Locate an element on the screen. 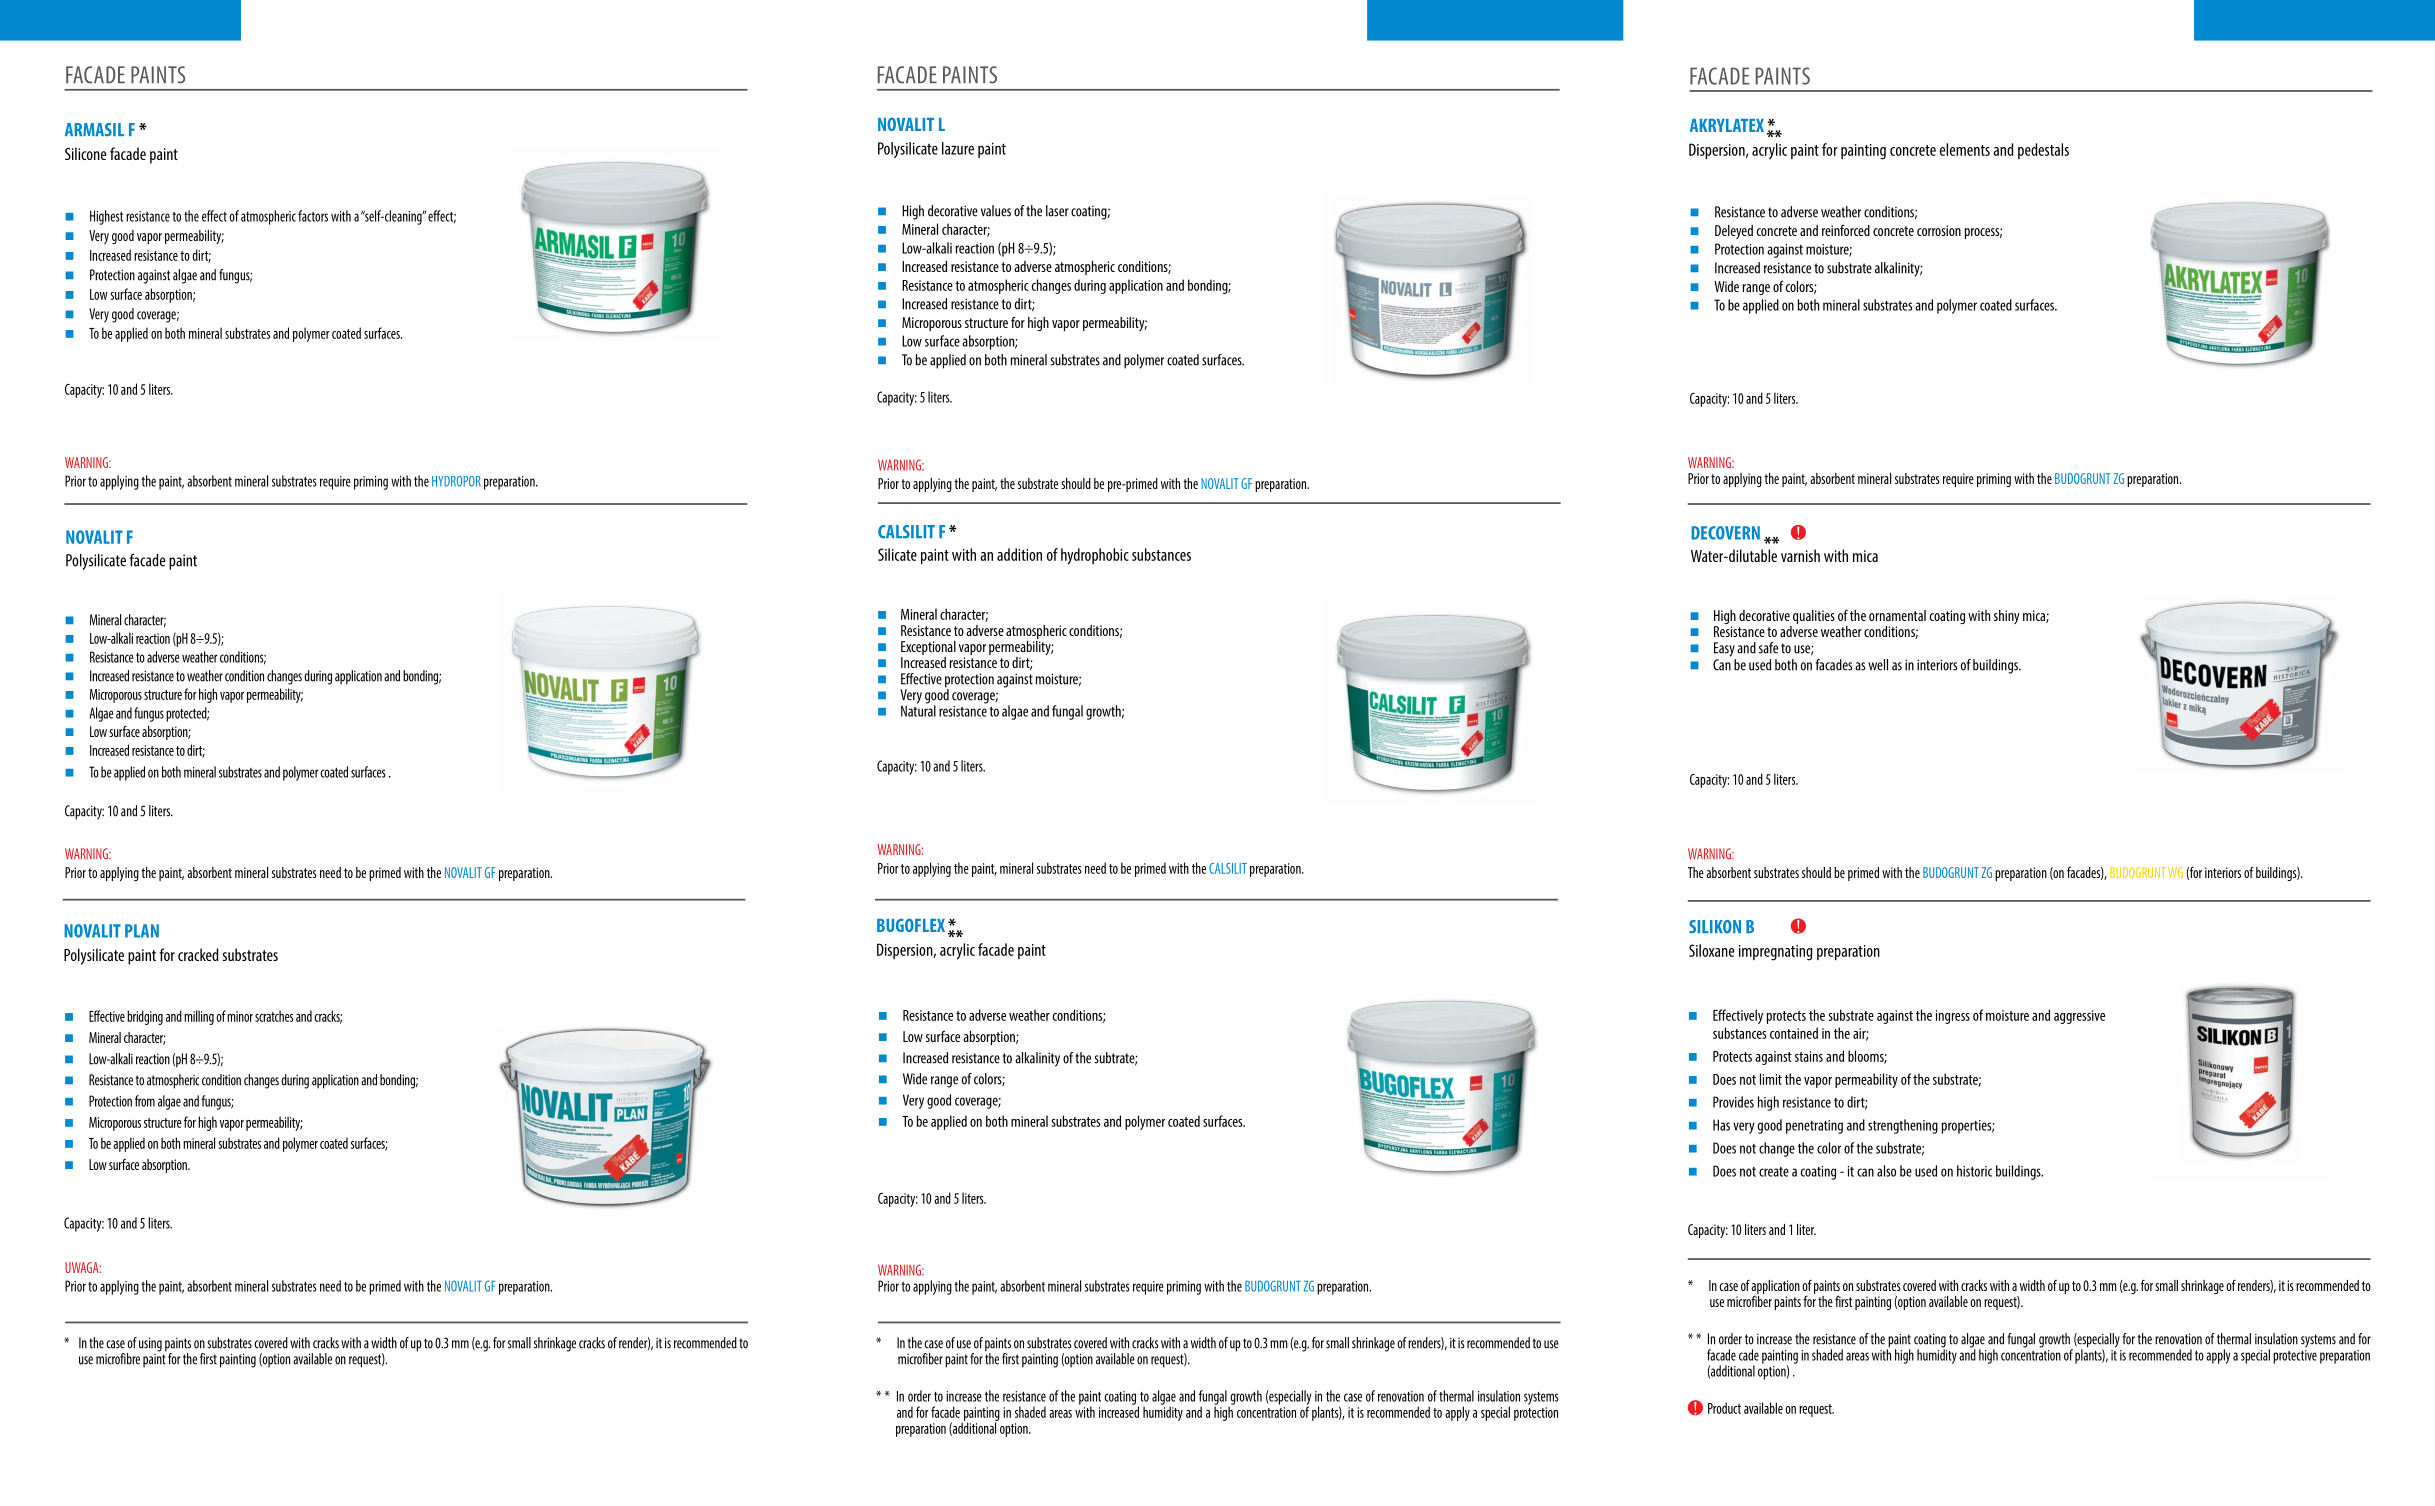  well is located at coordinates (1878, 665).
